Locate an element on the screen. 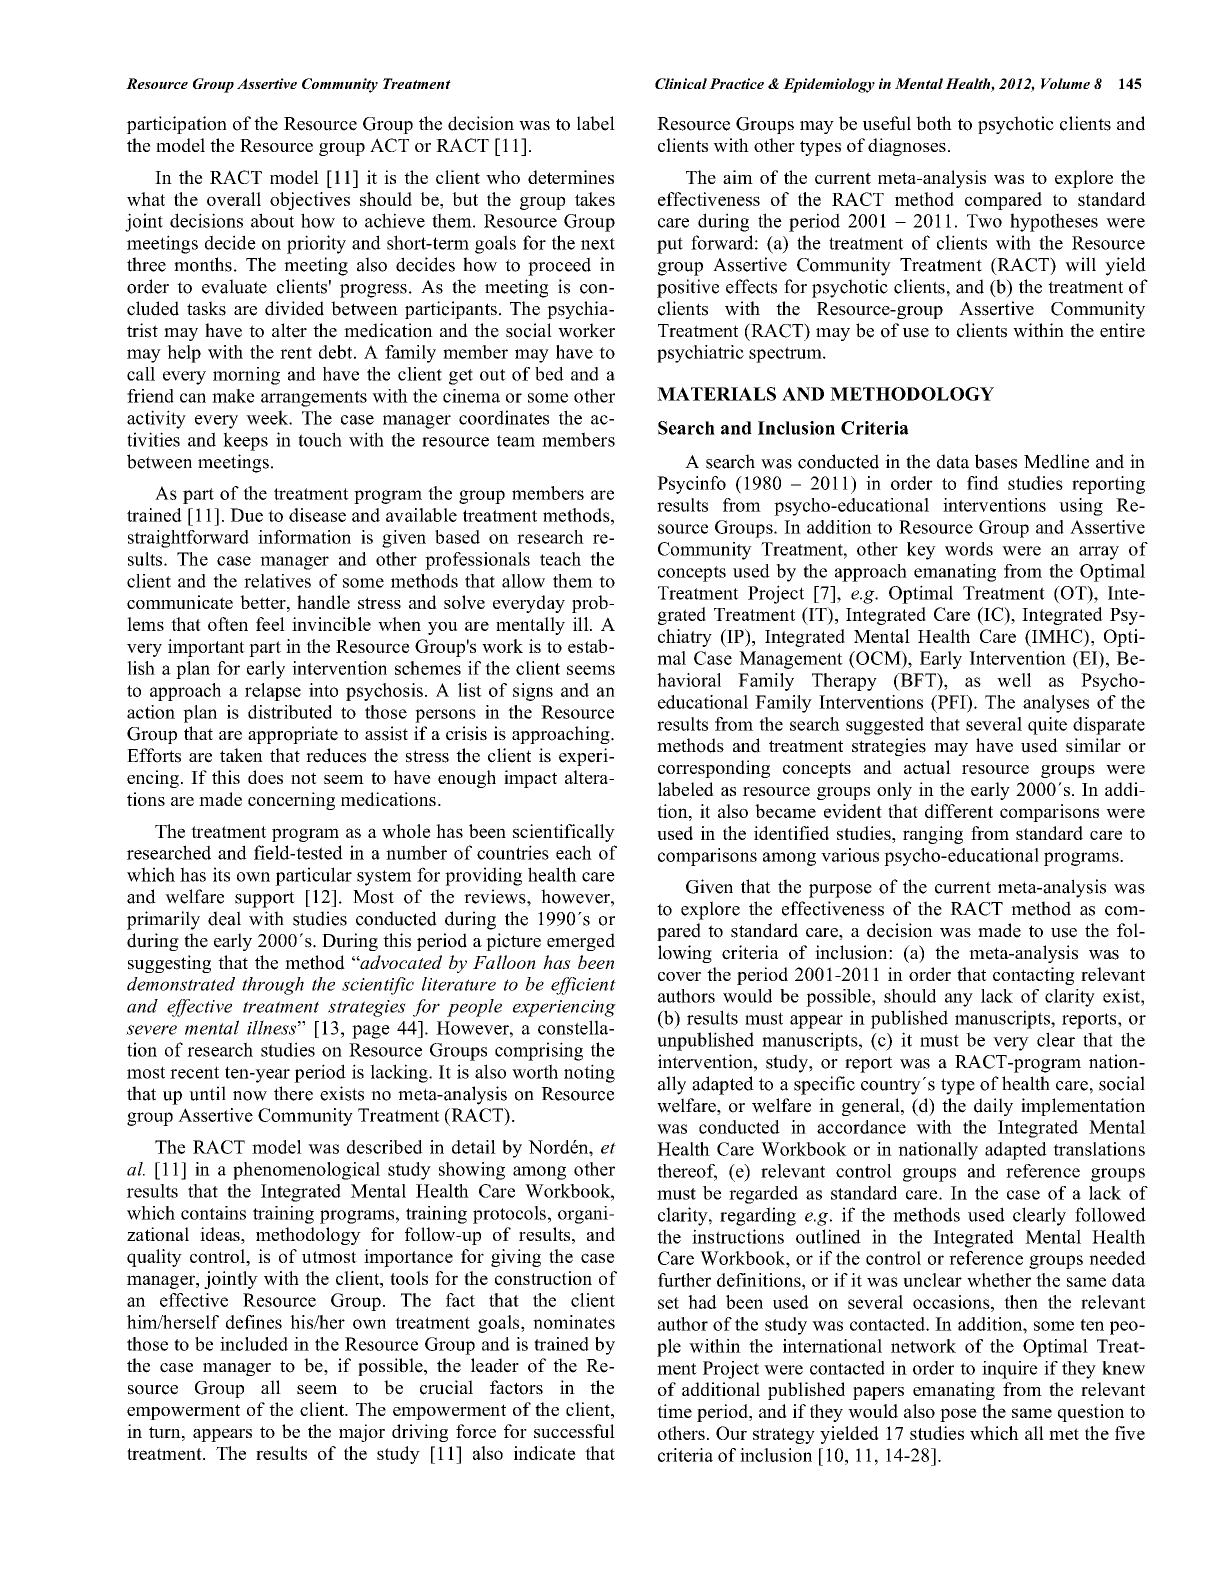 This screenshot has width=1216, height=1574. corresponding is located at coordinates (714, 769).
